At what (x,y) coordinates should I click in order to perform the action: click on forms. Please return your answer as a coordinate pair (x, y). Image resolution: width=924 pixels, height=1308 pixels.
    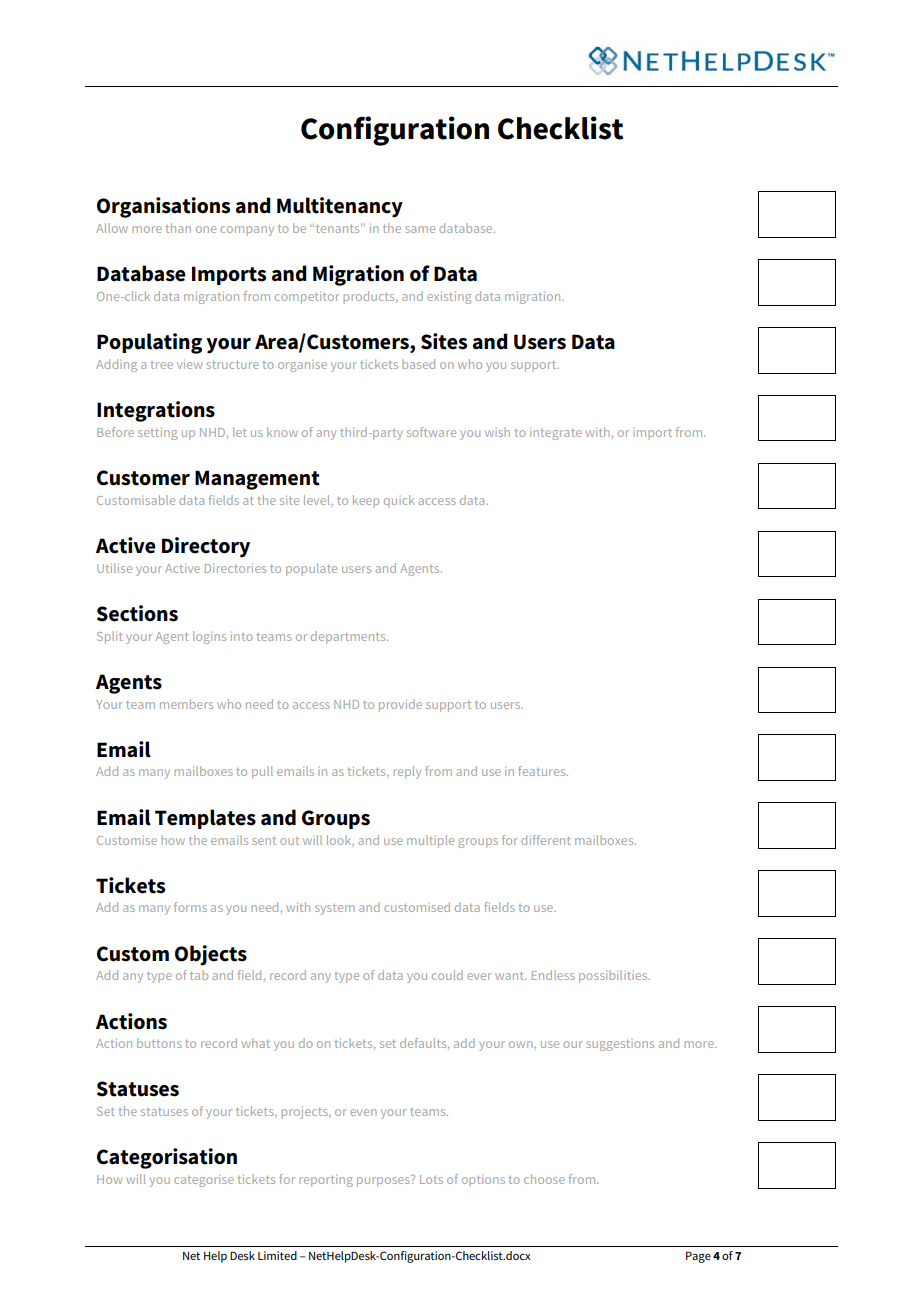
    Looking at the image, I should click on (190, 907).
